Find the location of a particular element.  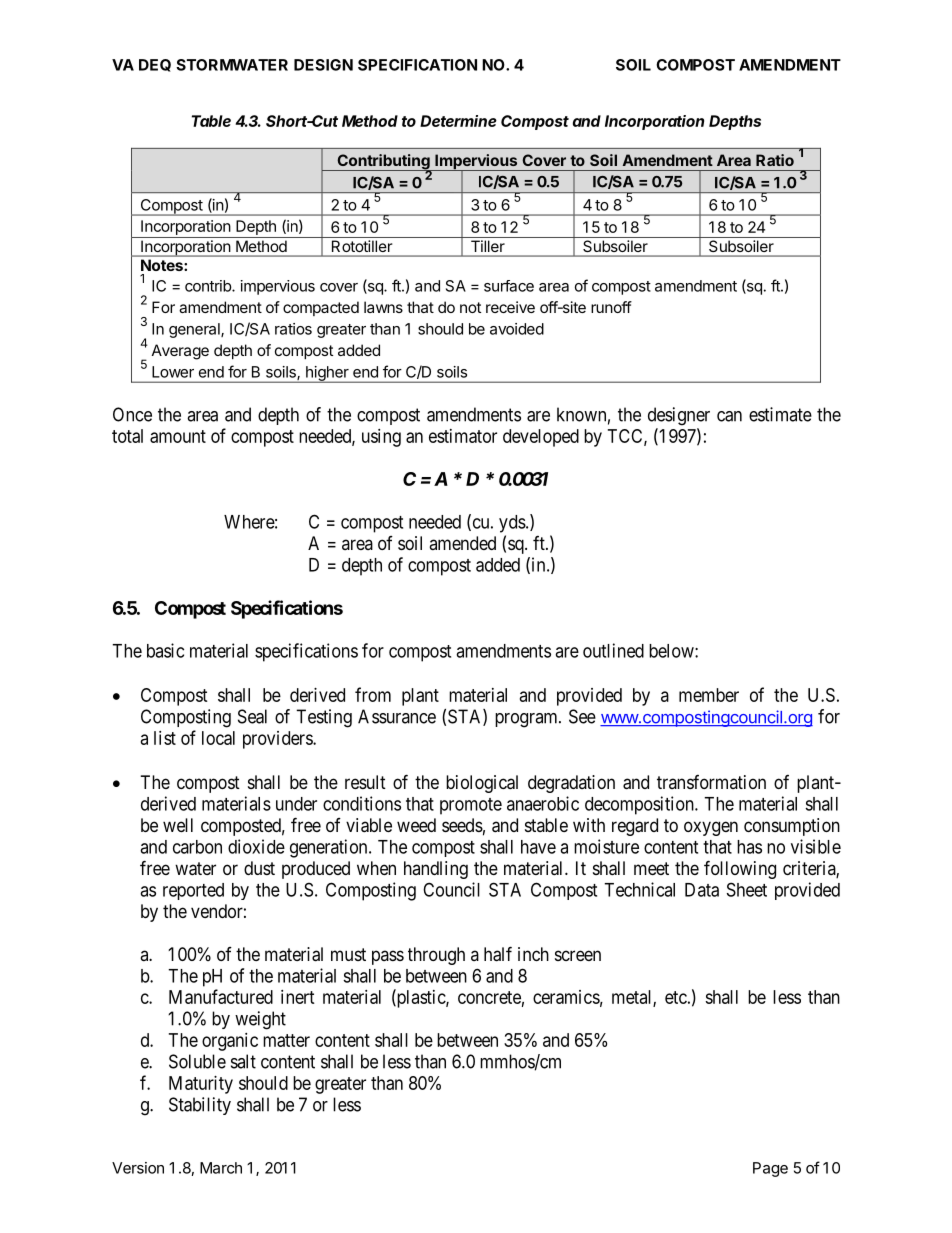

March is located at coordinates (221, 1168).
